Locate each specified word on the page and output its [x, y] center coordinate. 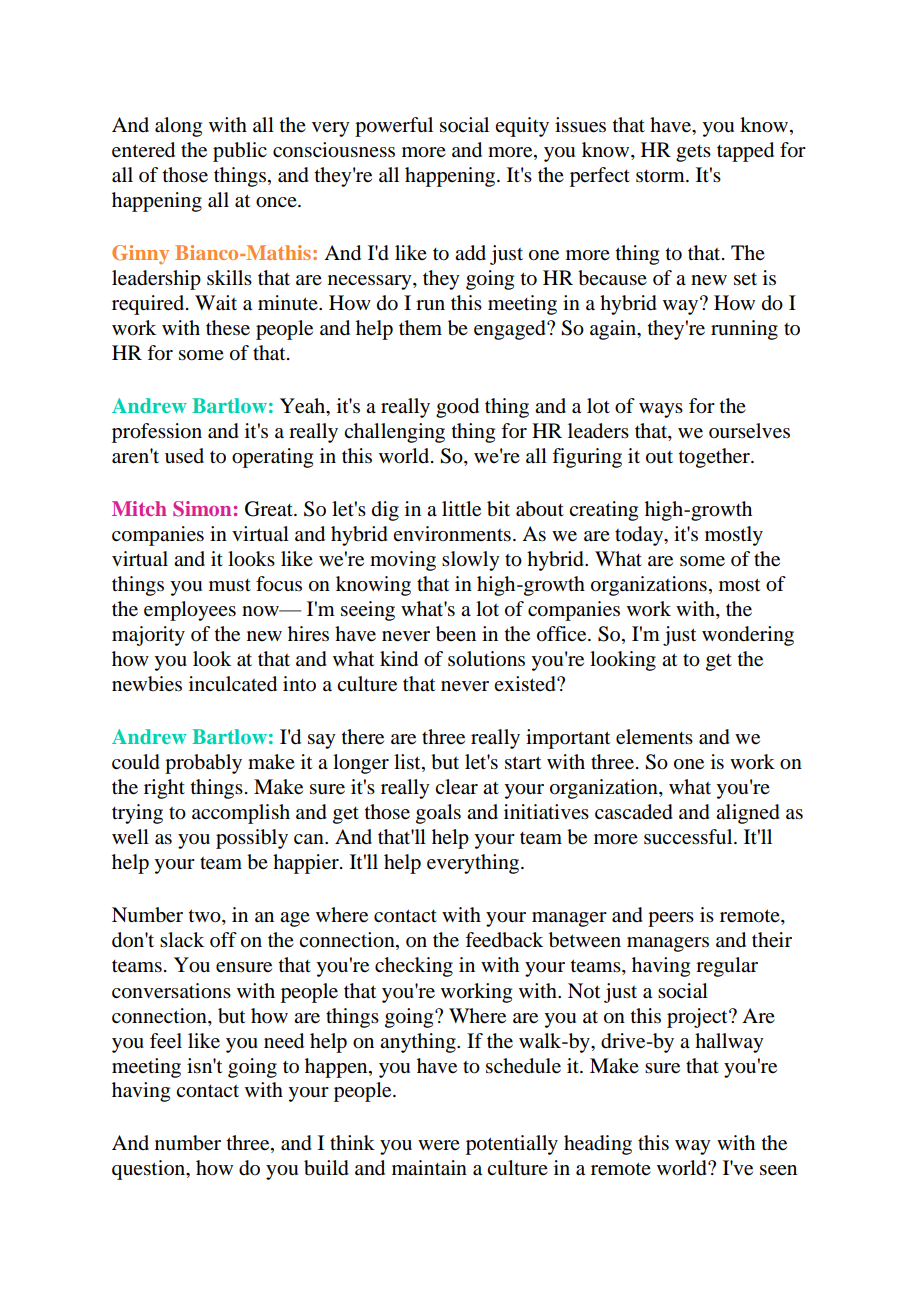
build [326, 1168]
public [240, 152]
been [456, 634]
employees [190, 611]
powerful [394, 127]
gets [693, 153]
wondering [748, 636]
